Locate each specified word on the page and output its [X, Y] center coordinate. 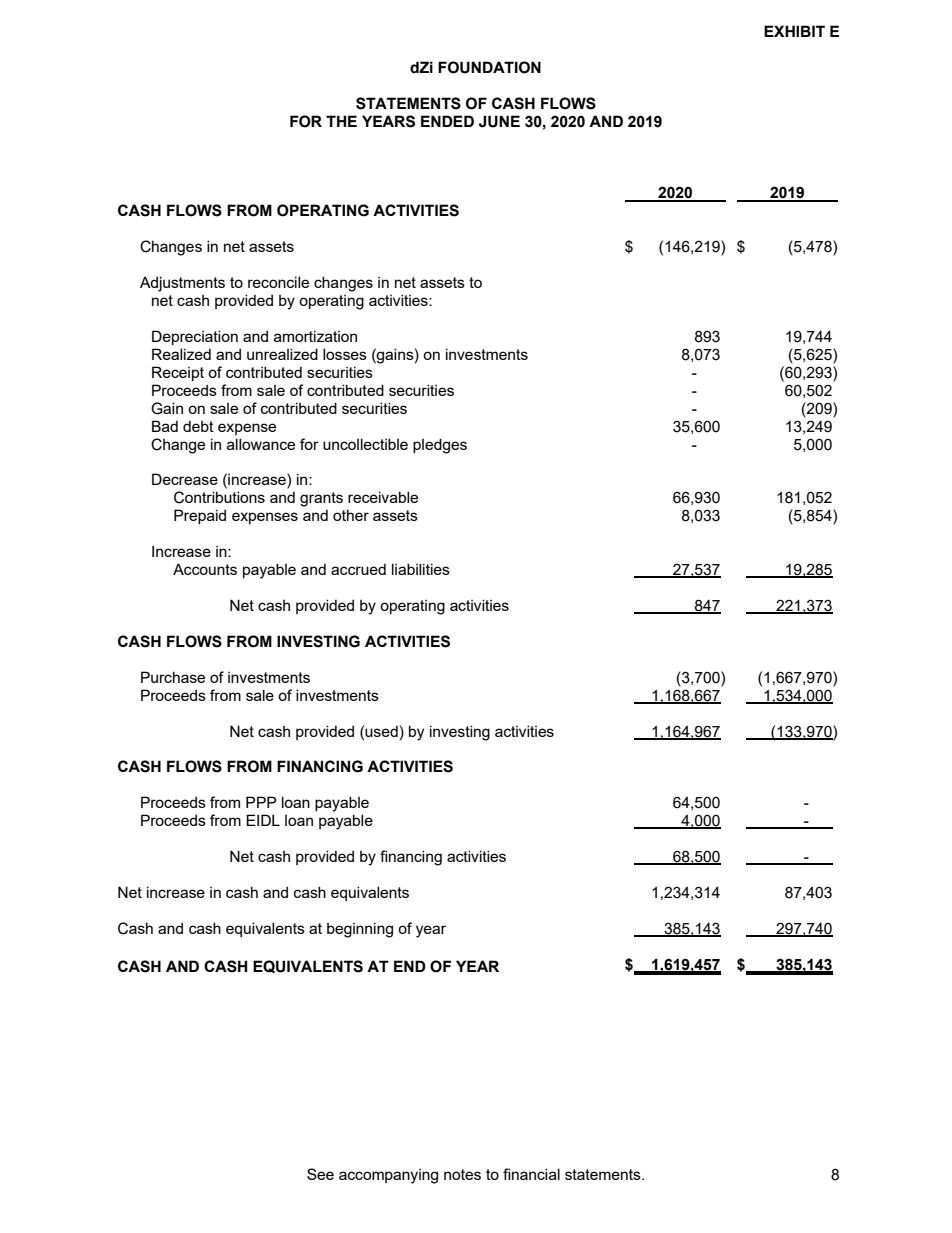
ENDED [447, 121]
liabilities [421, 569]
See [320, 1174]
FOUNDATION [489, 67]
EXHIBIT [794, 31]
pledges [440, 446]
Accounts [205, 569]
